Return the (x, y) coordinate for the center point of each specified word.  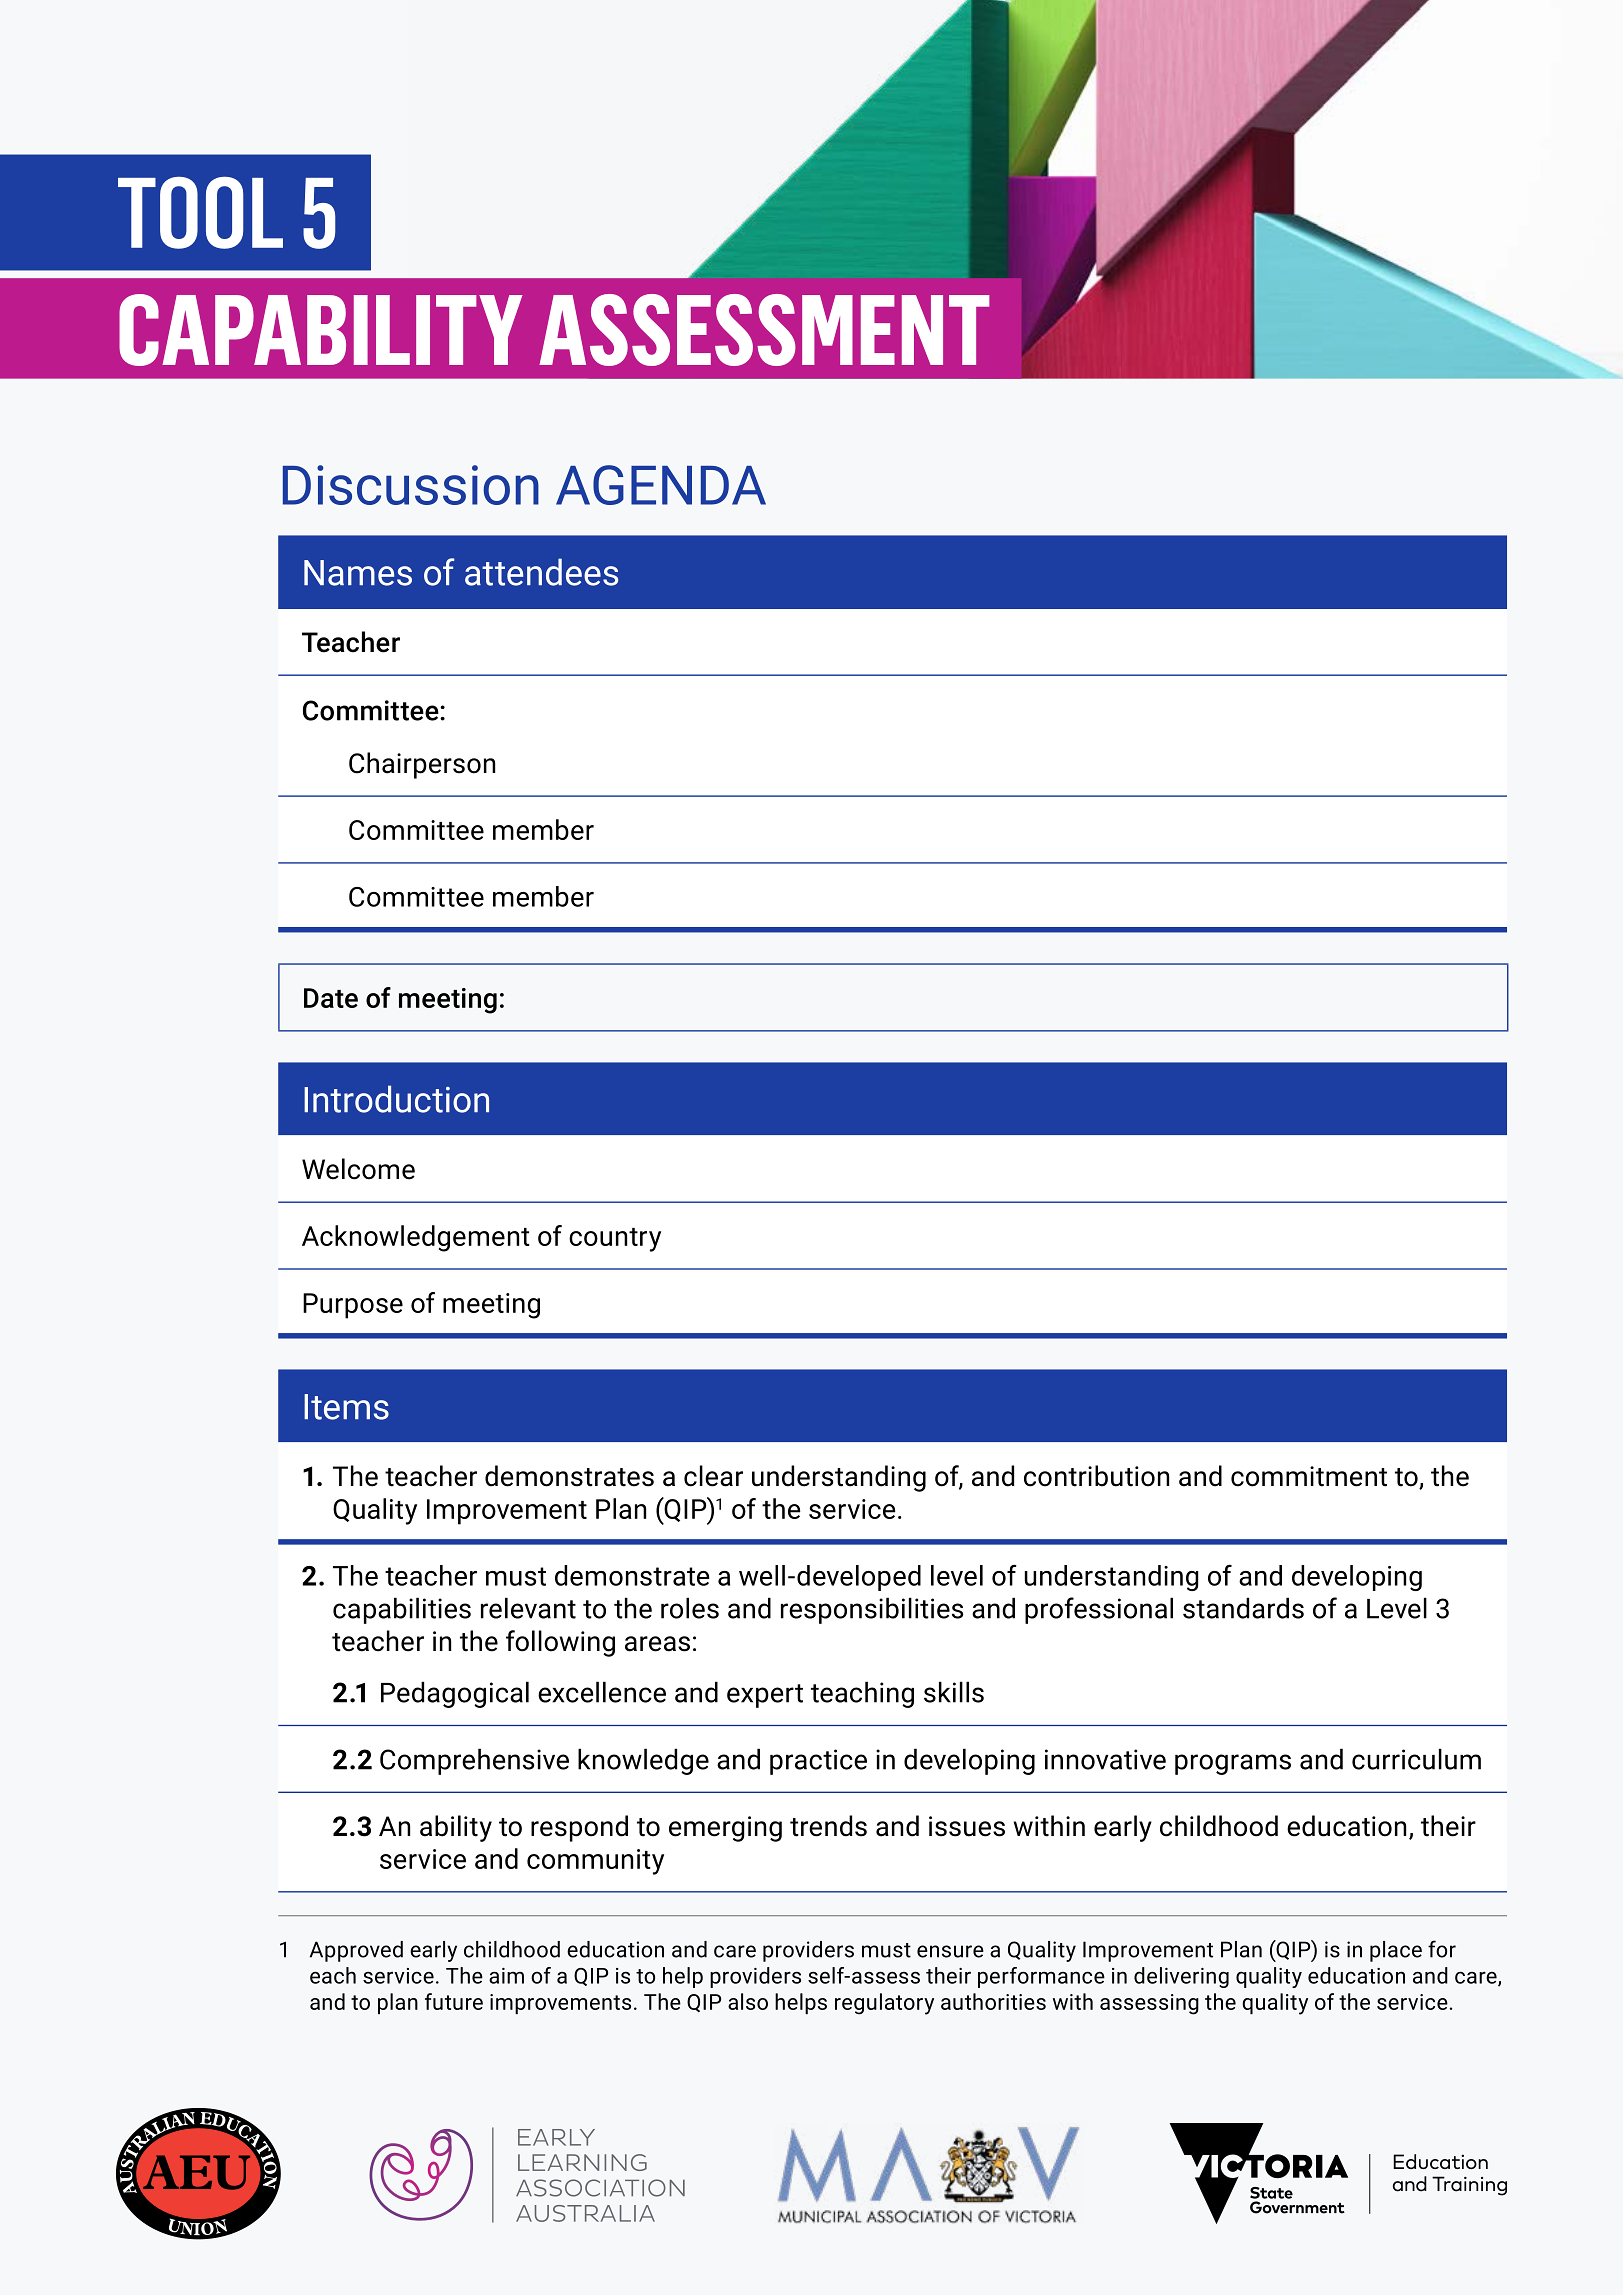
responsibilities (872, 1610)
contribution (1096, 1476)
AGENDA (661, 485)
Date (331, 998)
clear (713, 1476)
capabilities (402, 1610)
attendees (541, 572)
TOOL (200, 213)
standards (1243, 1608)
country (615, 1240)
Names (358, 573)
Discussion (411, 485)
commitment (1309, 1476)
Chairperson (422, 765)
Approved (356, 1951)
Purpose (353, 1306)
